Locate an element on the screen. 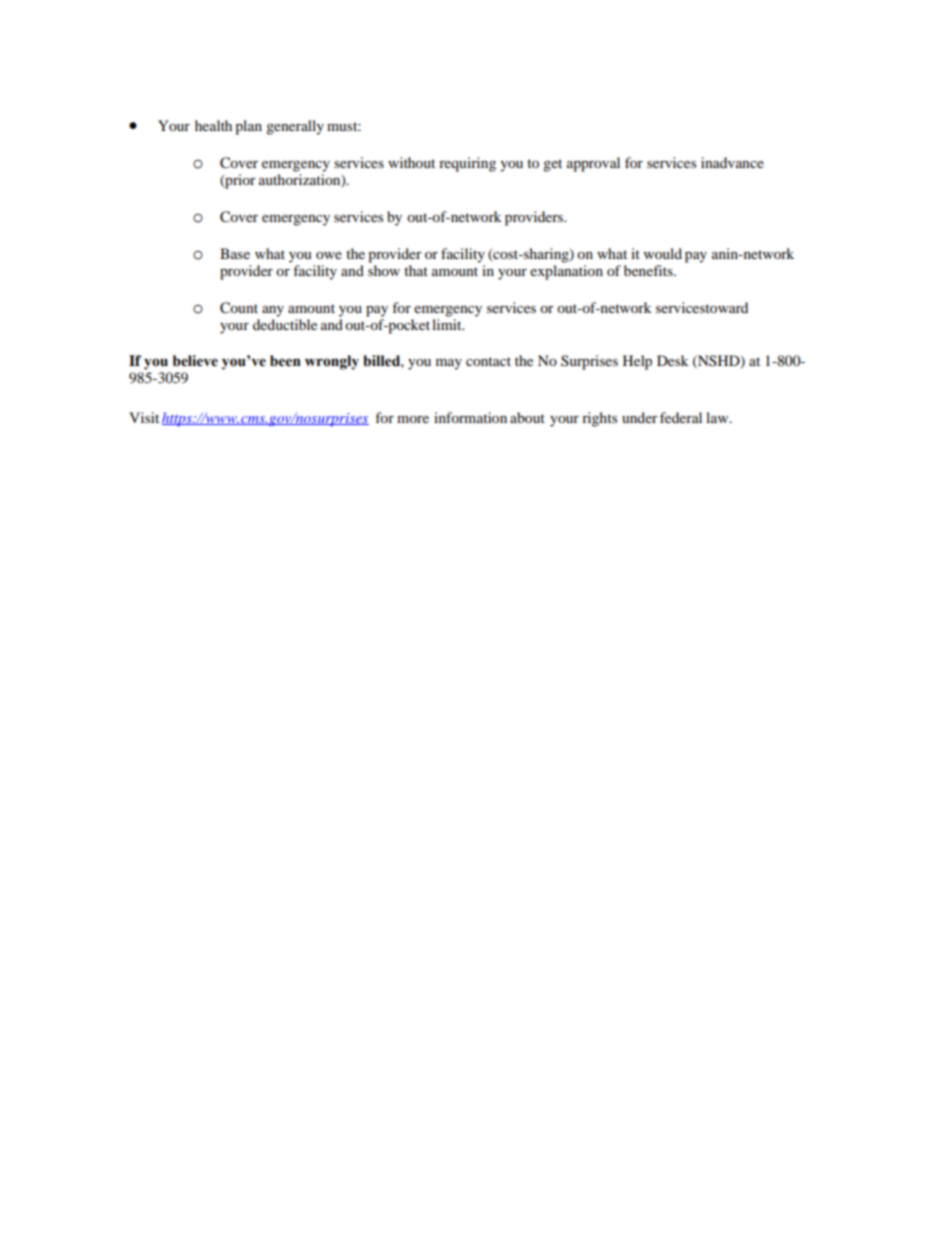 This screenshot has height=1233, width=952. Visit is located at coordinates (144, 417).
